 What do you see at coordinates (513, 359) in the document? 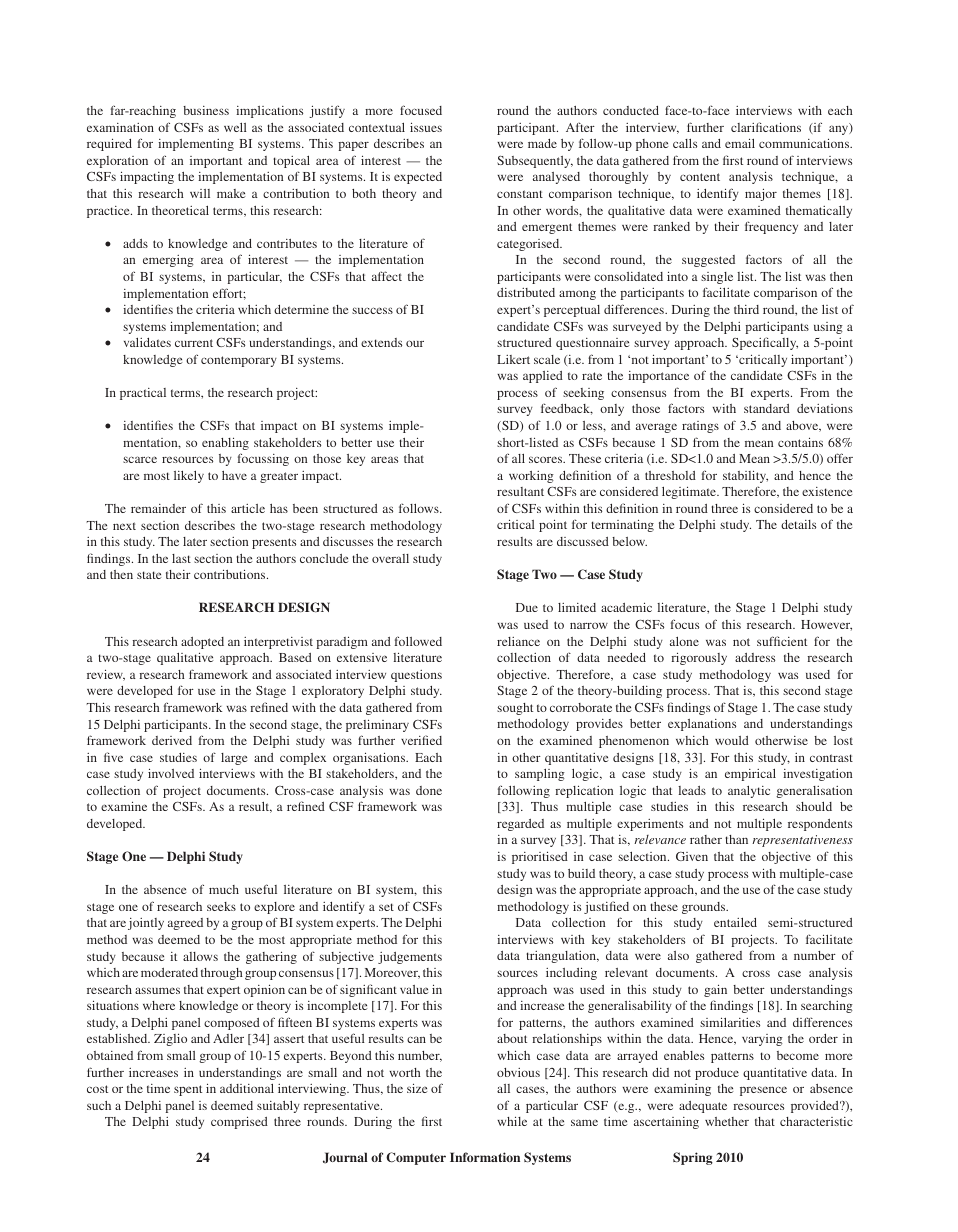
I see `Likert` at bounding box center [513, 359].
